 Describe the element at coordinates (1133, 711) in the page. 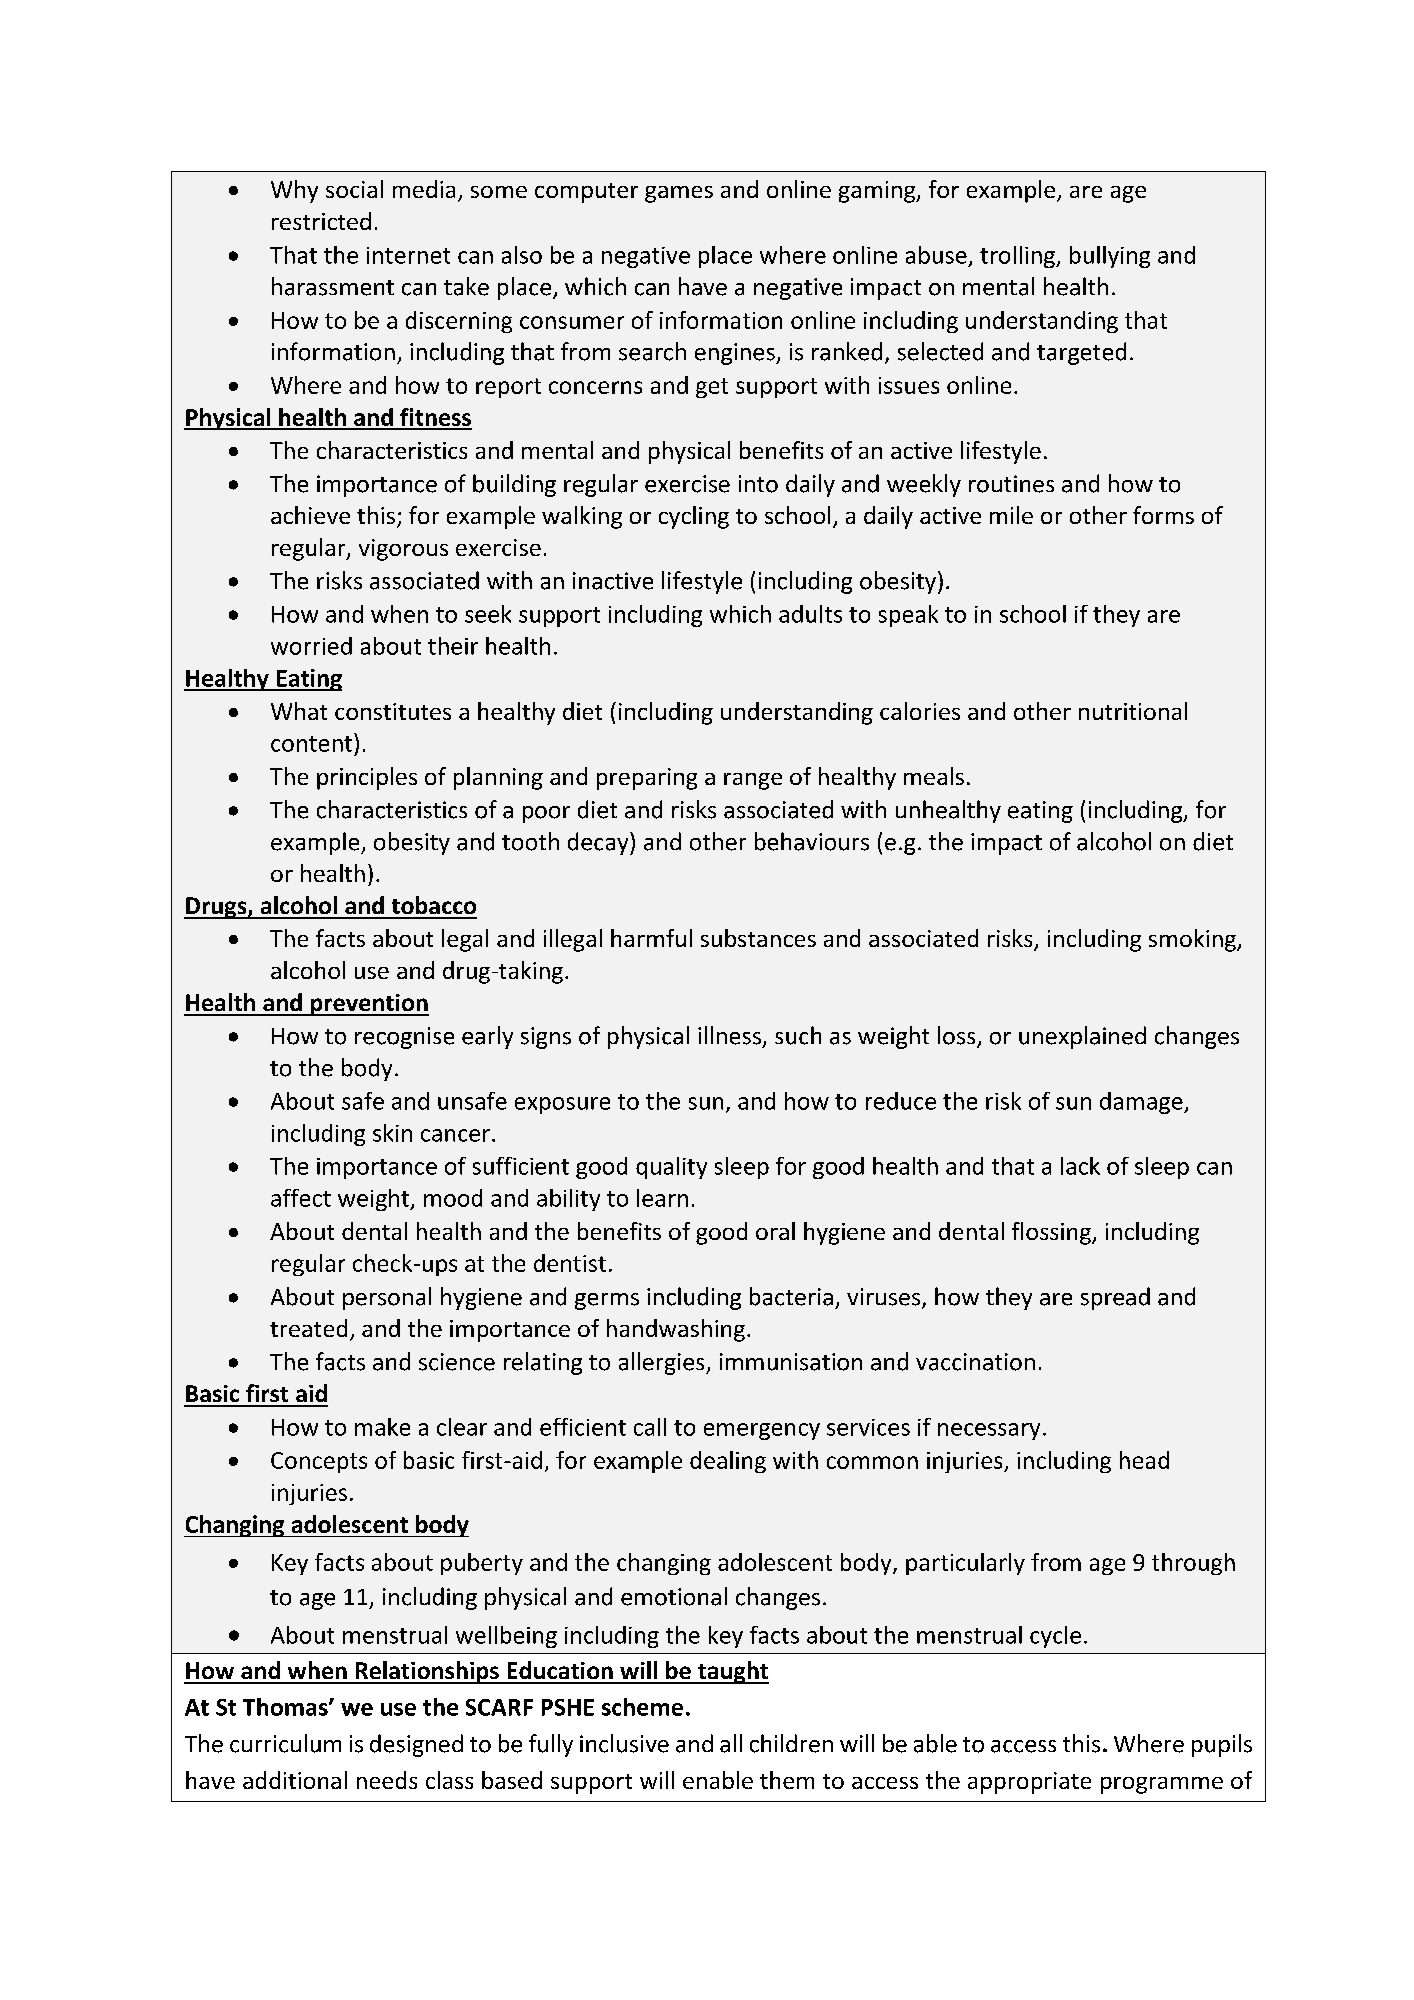

I see `nutritional` at that location.
